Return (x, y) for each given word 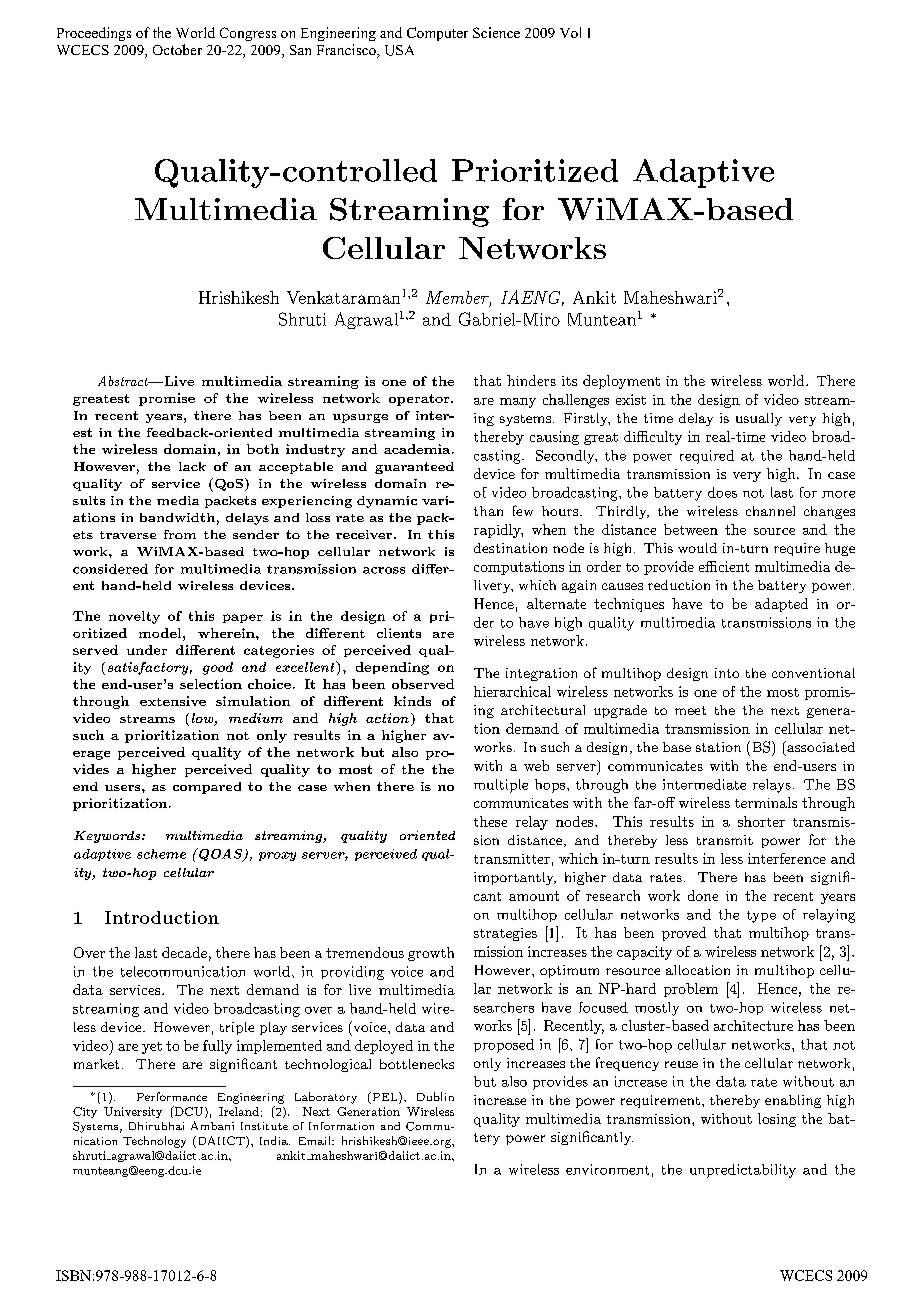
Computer (437, 34)
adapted (781, 605)
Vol (570, 32)
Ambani (212, 1125)
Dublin (435, 1096)
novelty (134, 617)
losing (777, 1120)
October (177, 49)
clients (399, 633)
